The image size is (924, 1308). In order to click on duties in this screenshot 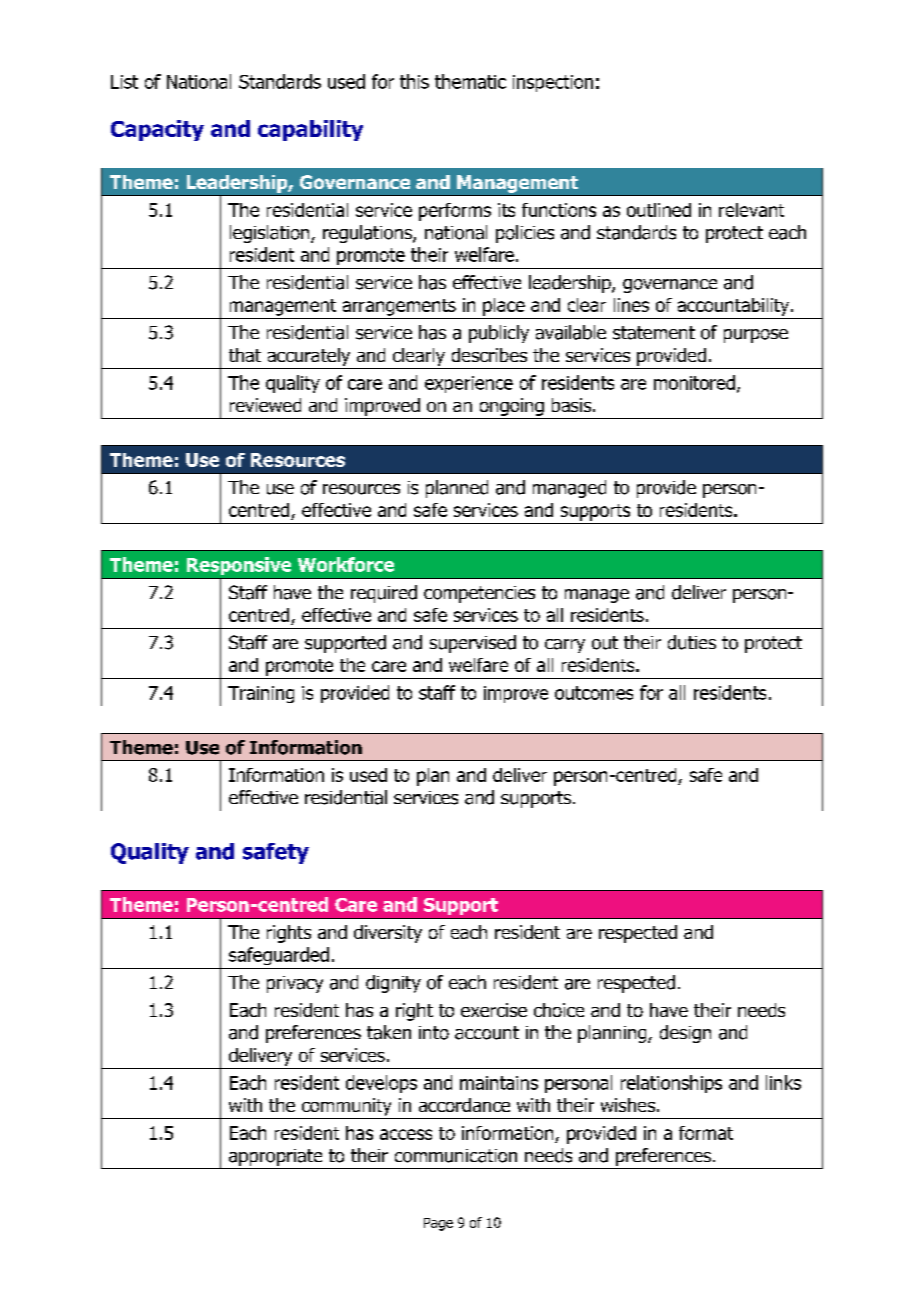, I will do `click(692, 642)`.
